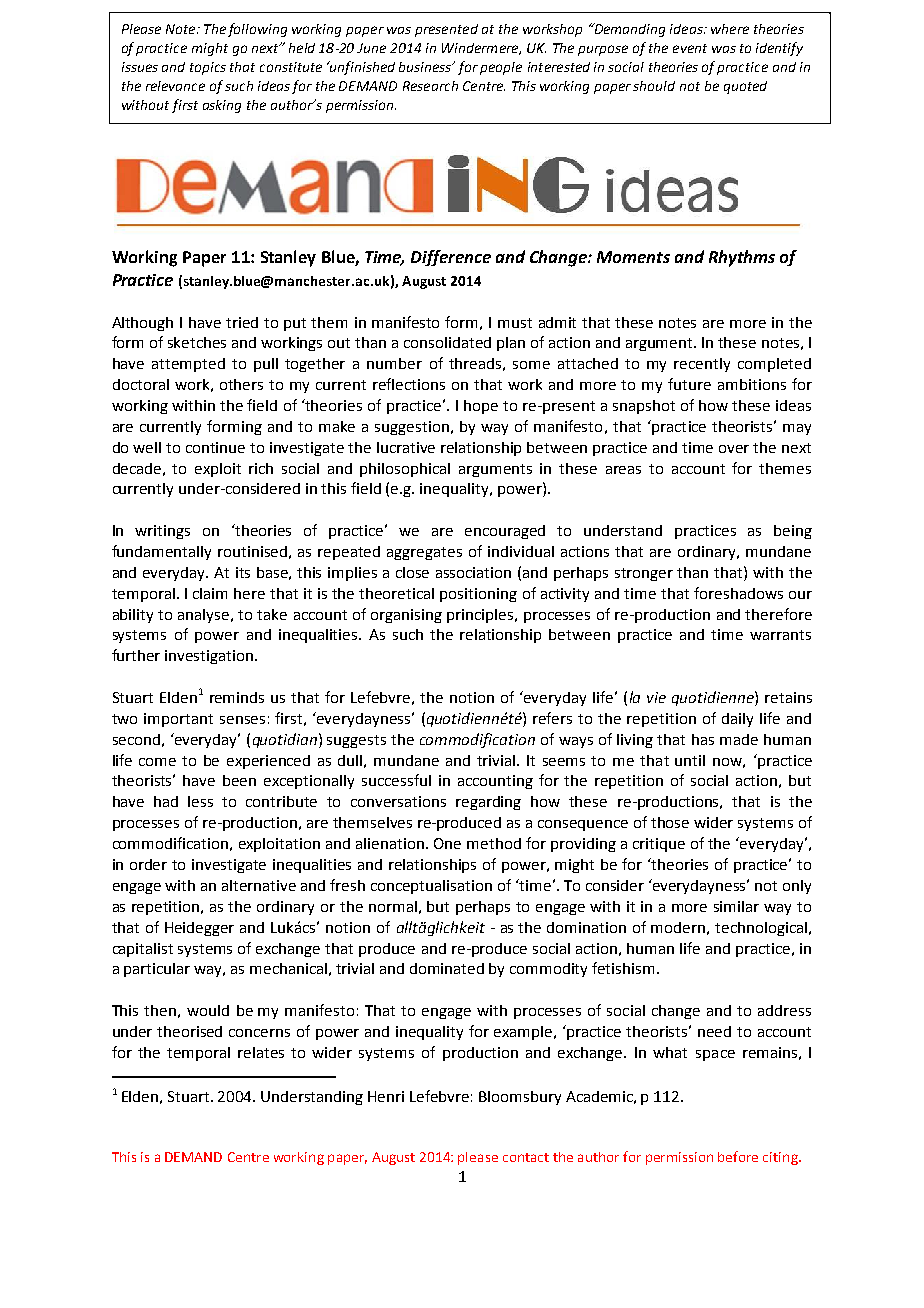  I want to click on event, so click(690, 48).
